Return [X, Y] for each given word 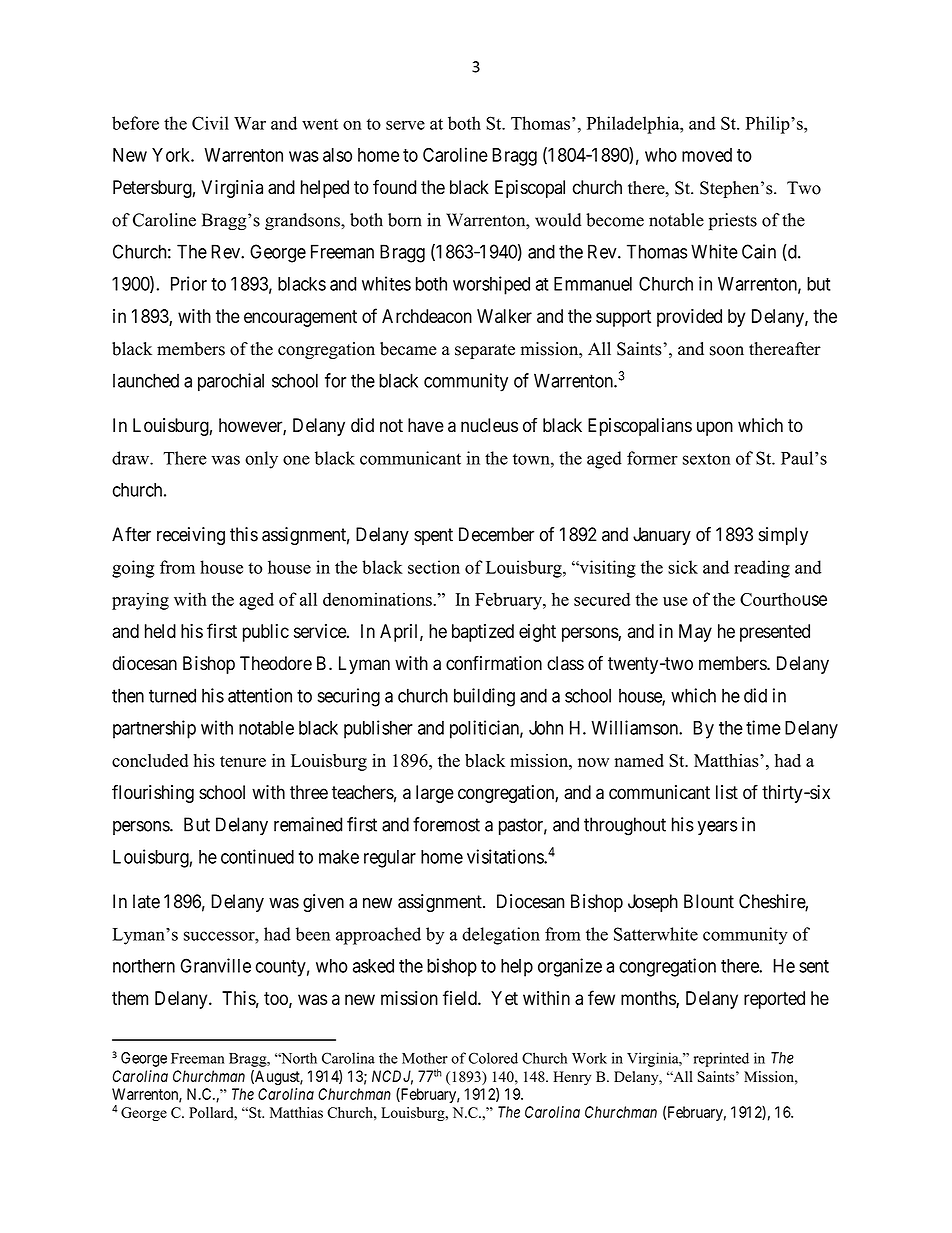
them [130, 998]
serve [405, 125]
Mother [425, 1058]
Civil [210, 123]
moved [707, 155]
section [434, 567]
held [160, 631]
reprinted [721, 1059]
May [695, 633]
